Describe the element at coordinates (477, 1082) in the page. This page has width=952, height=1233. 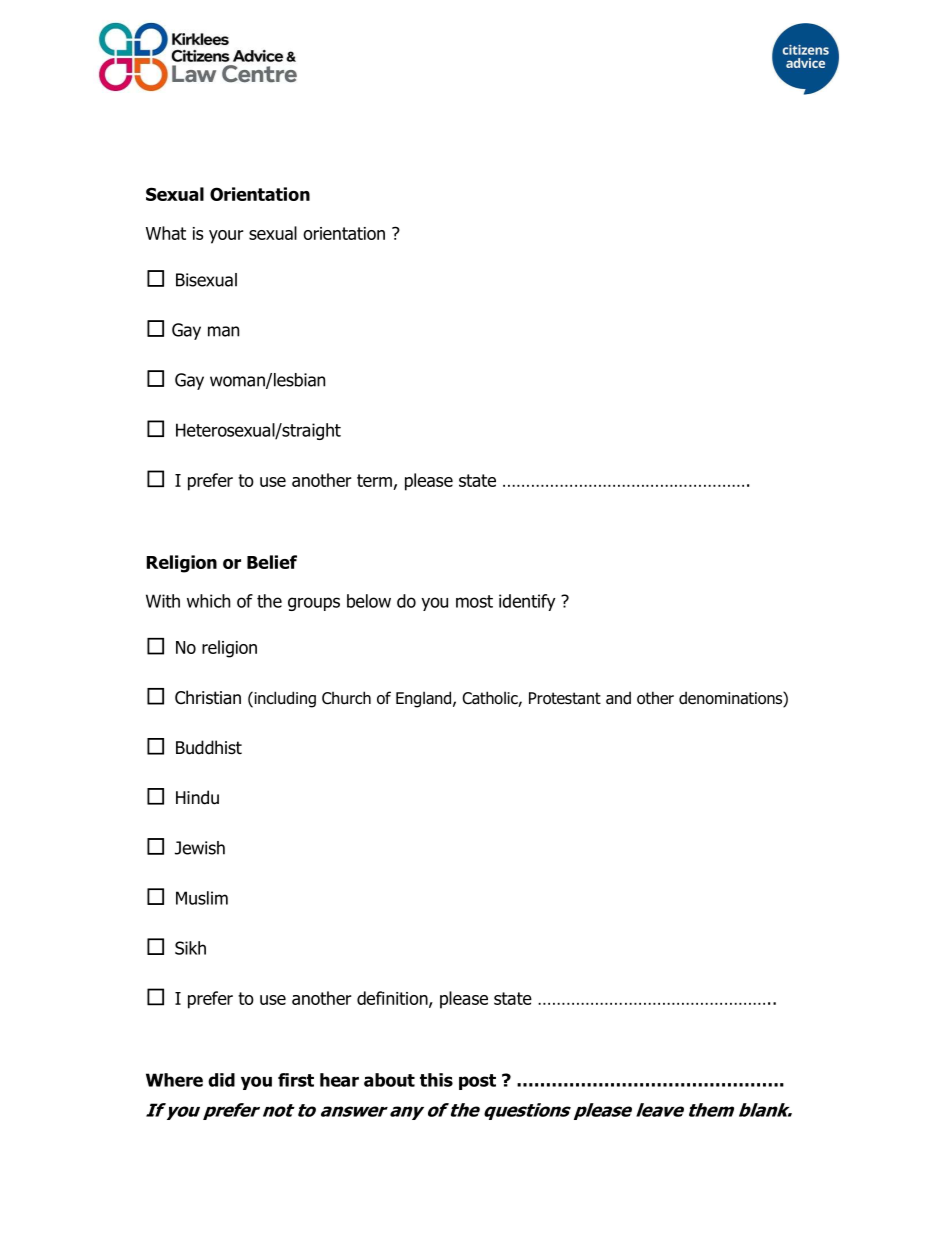
I see `post` at that location.
